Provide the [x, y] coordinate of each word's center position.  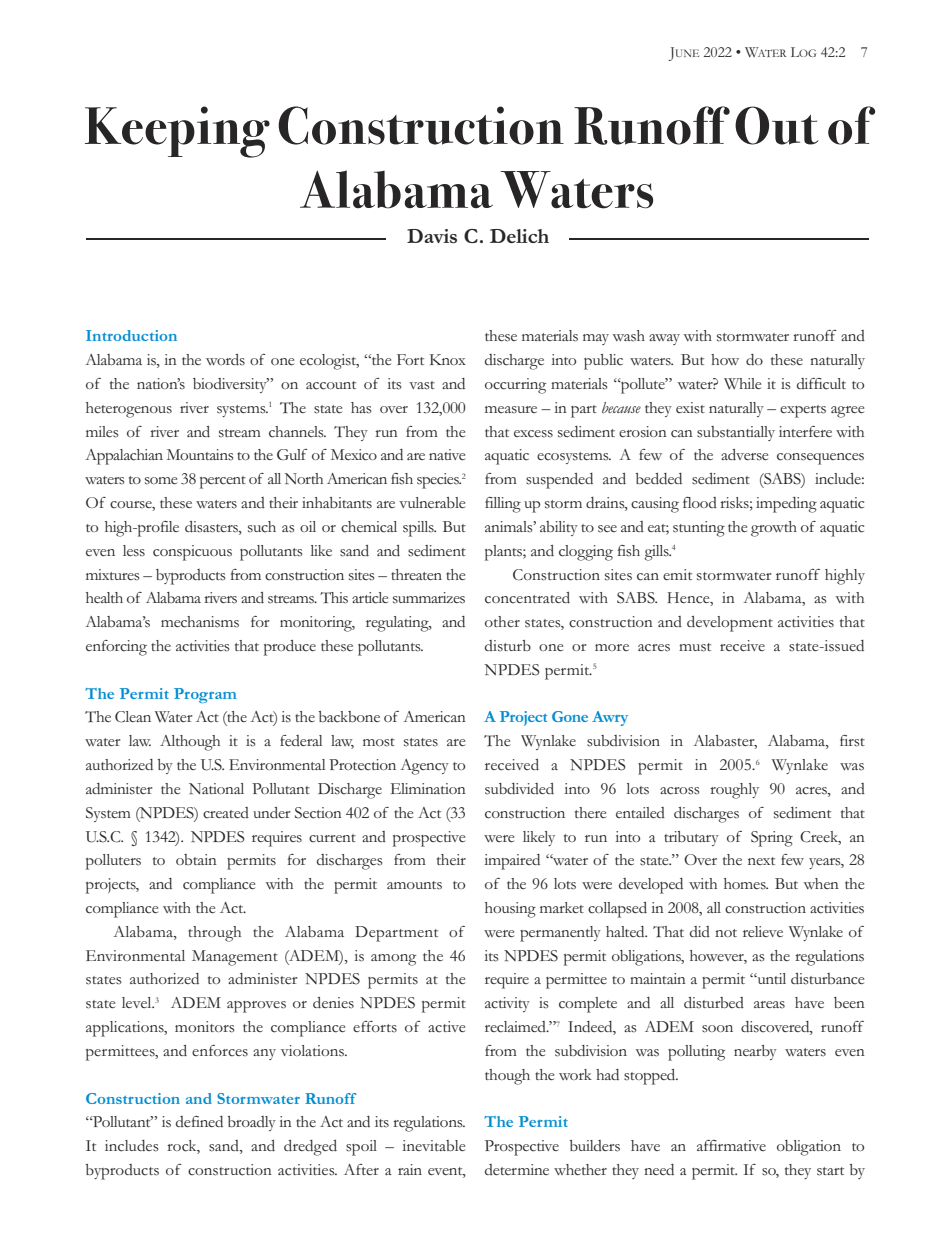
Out [777, 125]
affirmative [731, 1145]
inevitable [433, 1145]
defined [199, 1121]
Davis [432, 236]
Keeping [177, 132]
